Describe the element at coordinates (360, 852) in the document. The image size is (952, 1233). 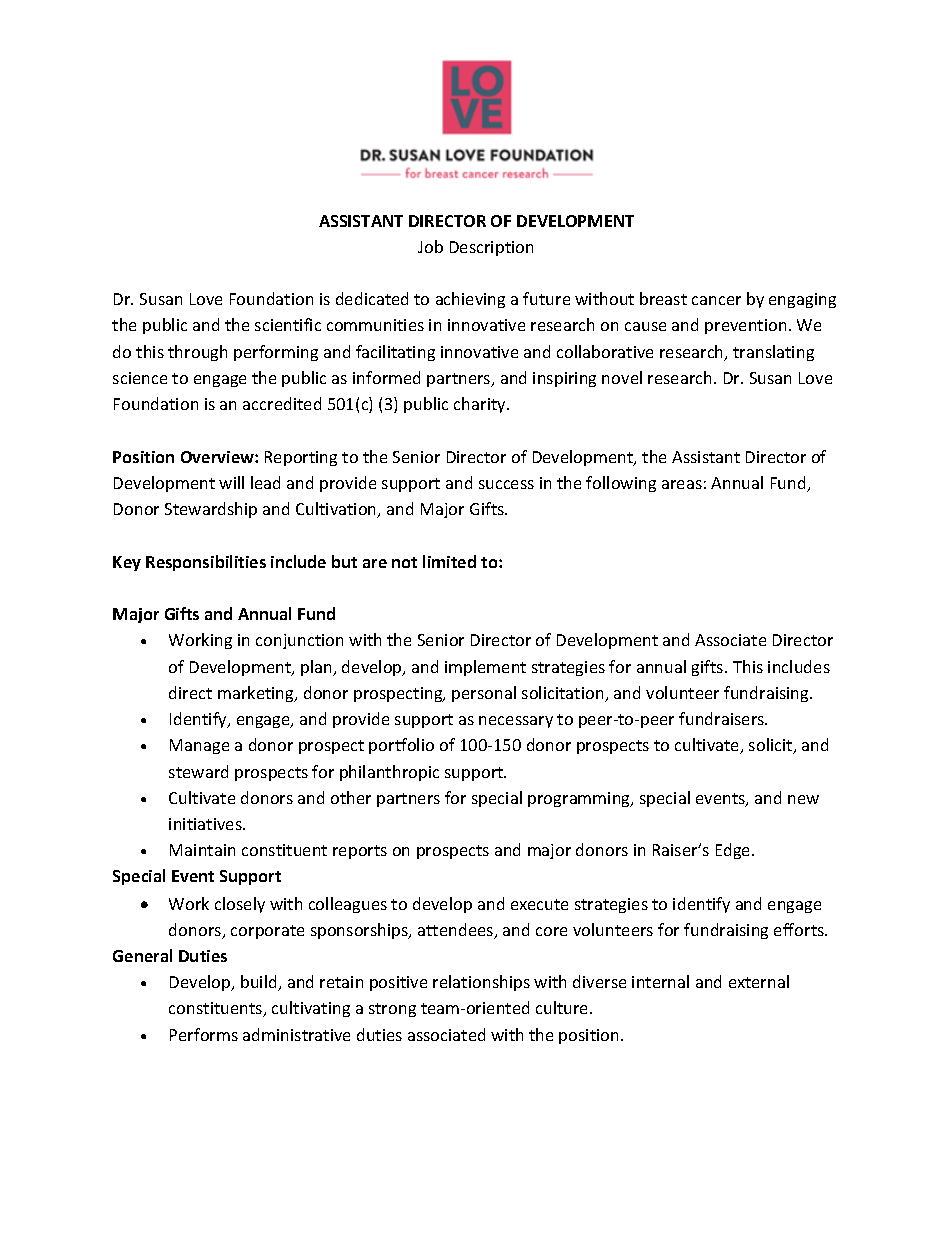
I see `reports` at that location.
